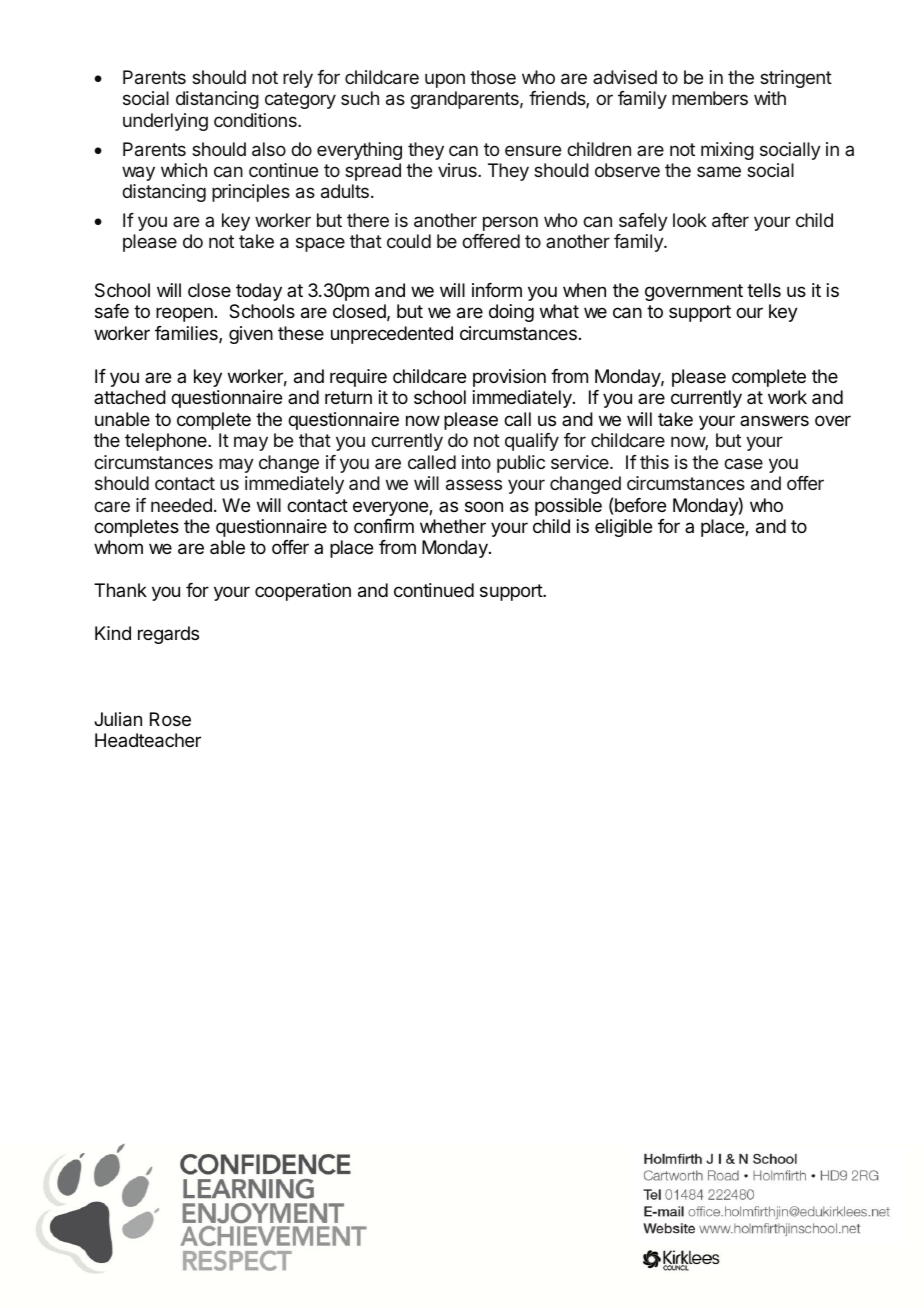 The width and height of the page is (924, 1308). What do you see at coordinates (130, 397) in the page?
I see `attached` at bounding box center [130, 397].
